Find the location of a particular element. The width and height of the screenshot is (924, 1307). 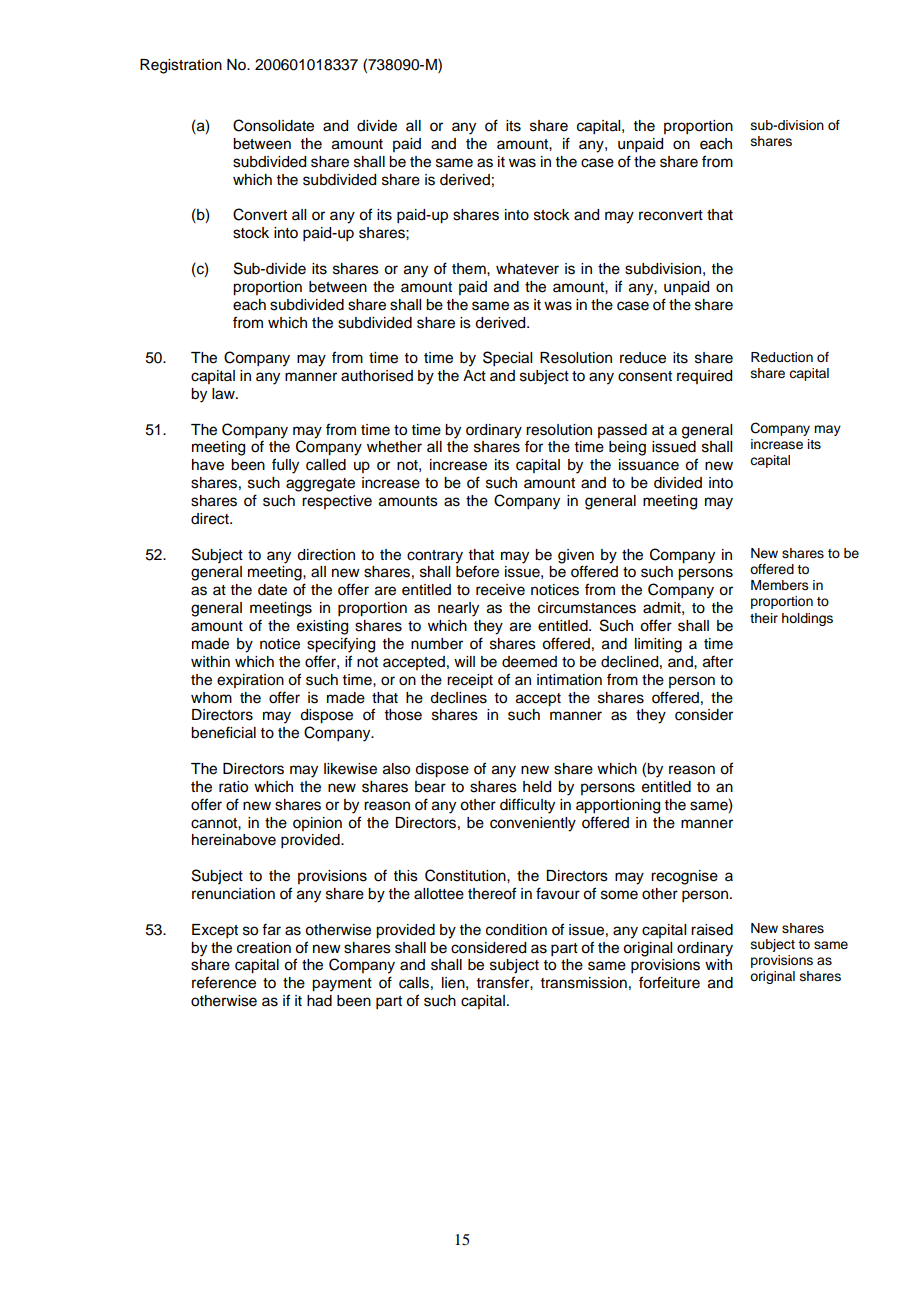

authorised is located at coordinates (377, 376).
